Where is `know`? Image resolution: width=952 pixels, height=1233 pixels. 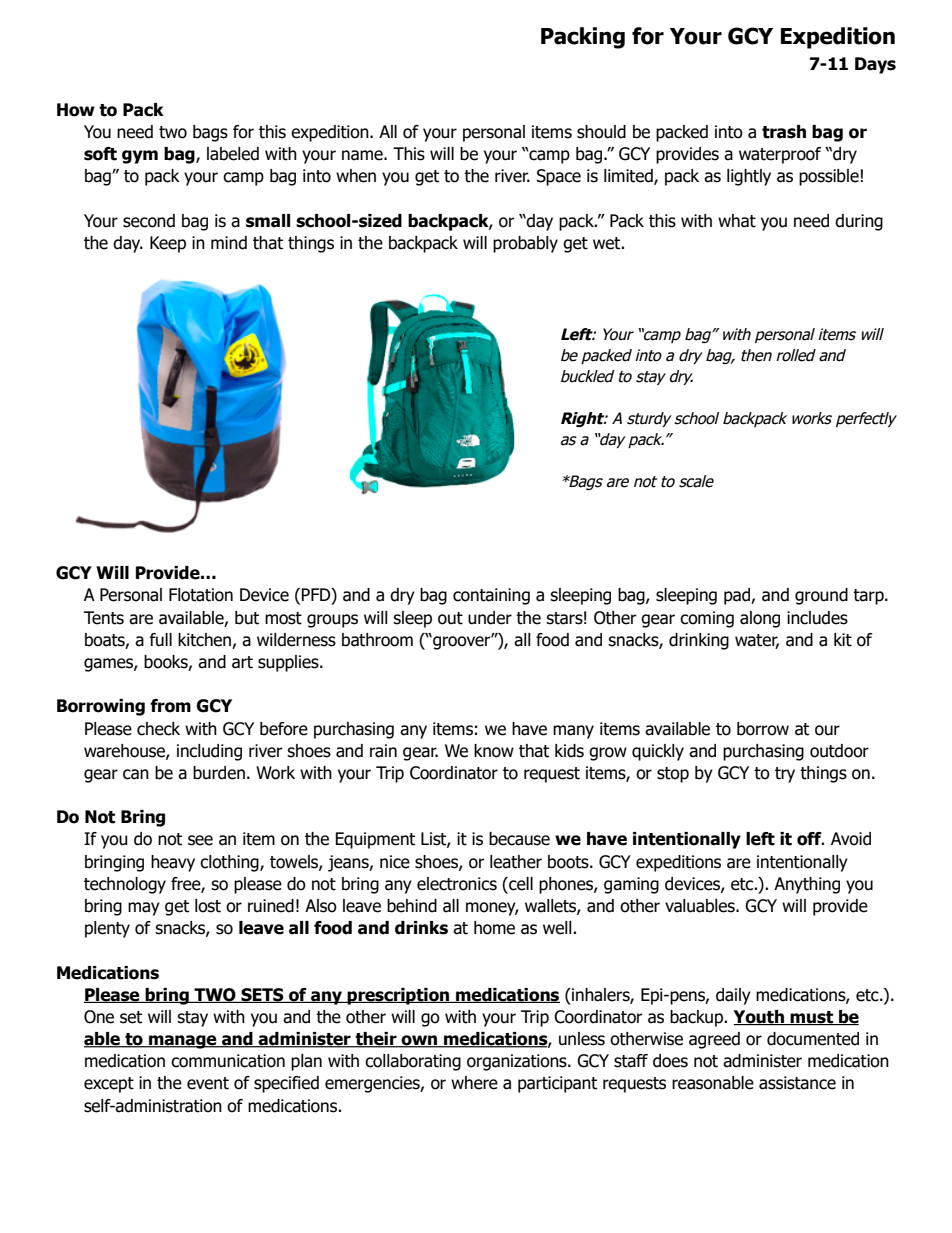
know is located at coordinates (494, 751).
